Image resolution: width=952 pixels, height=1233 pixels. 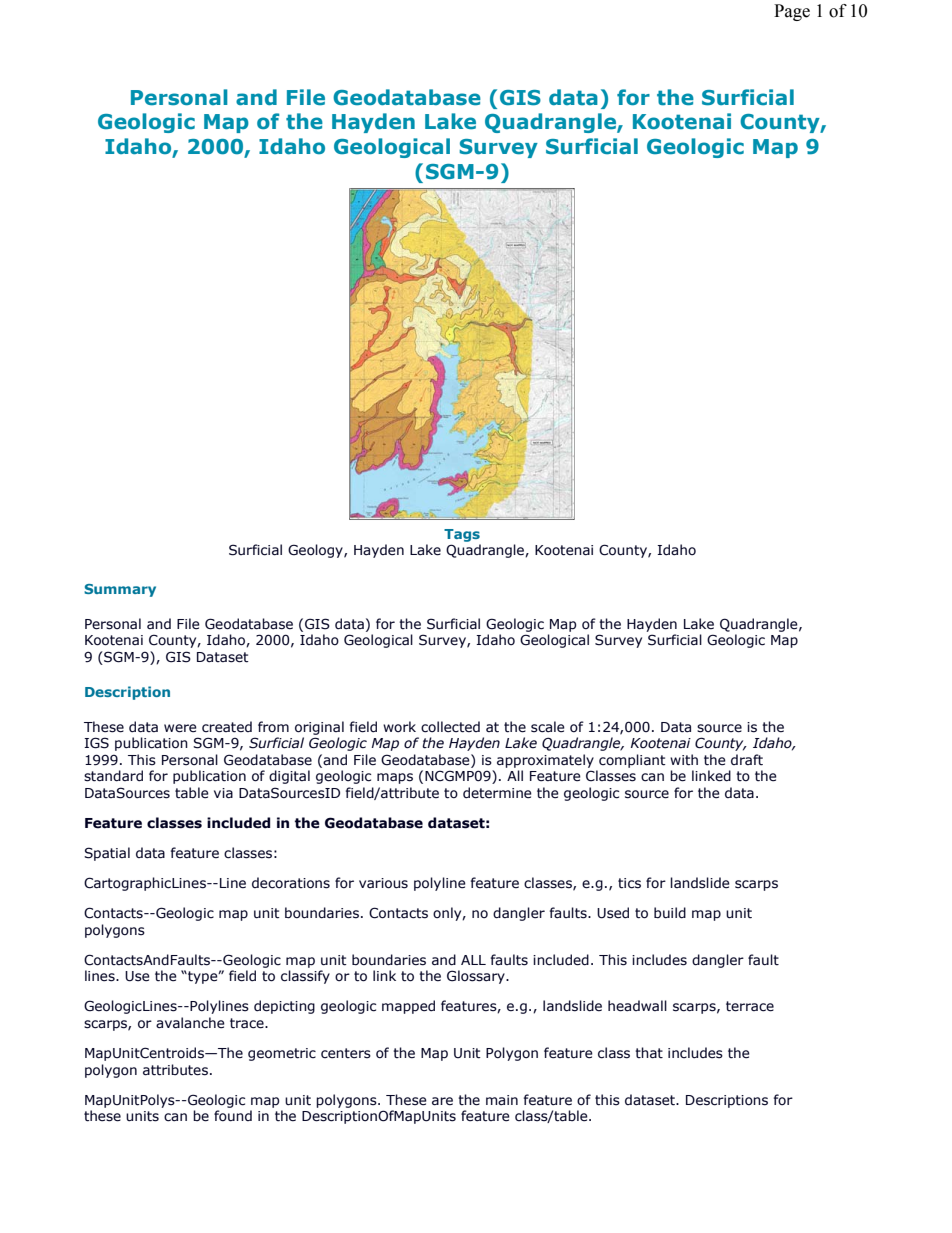 I want to click on with, so click(x=684, y=760).
